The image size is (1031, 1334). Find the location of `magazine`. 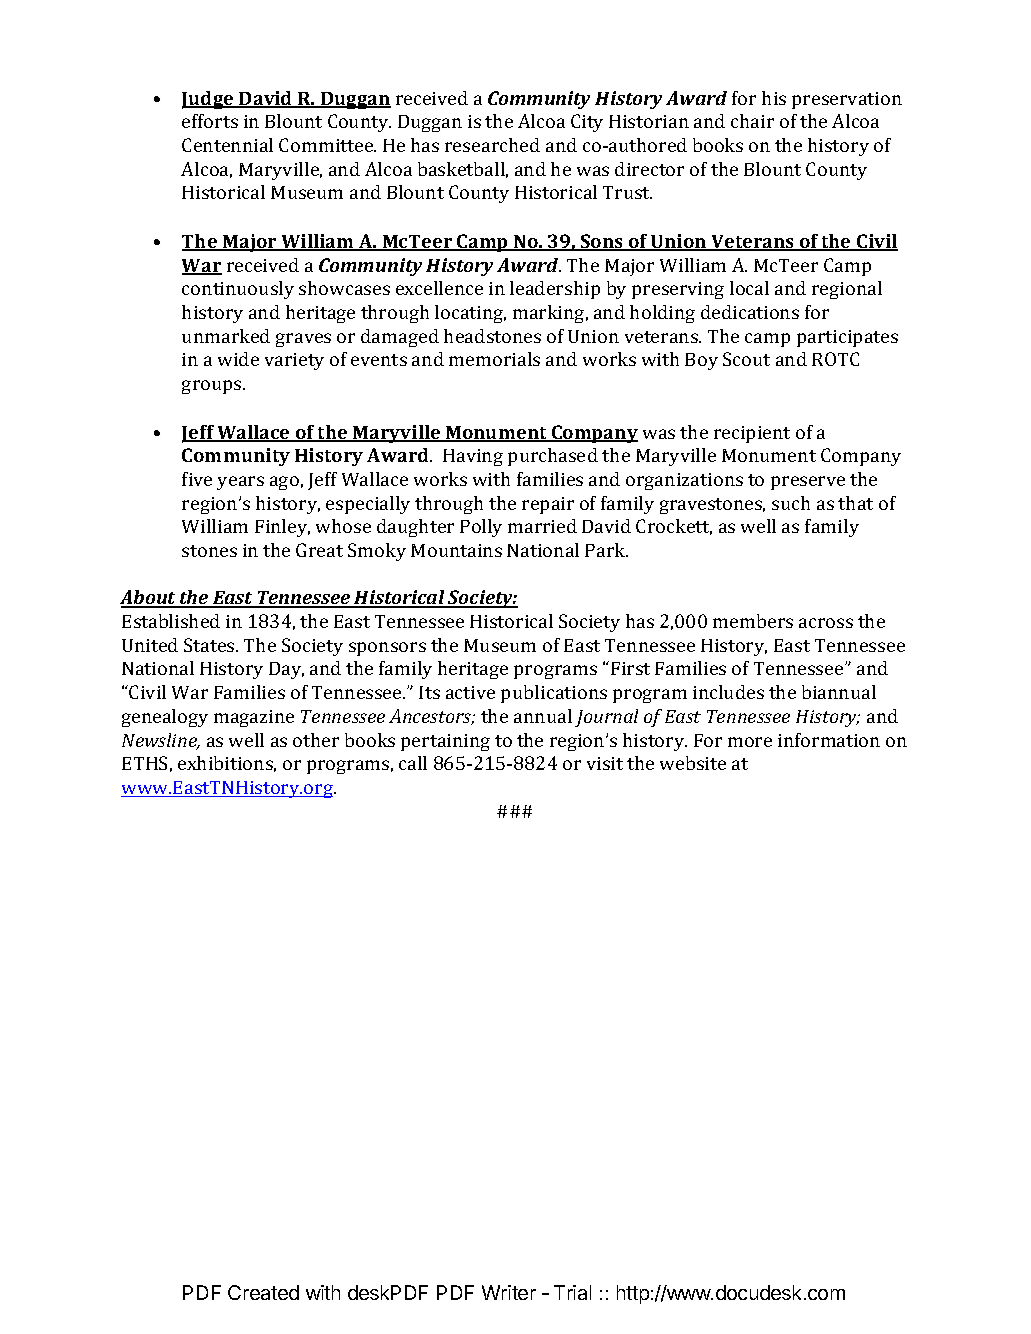

magazine is located at coordinates (254, 718).
